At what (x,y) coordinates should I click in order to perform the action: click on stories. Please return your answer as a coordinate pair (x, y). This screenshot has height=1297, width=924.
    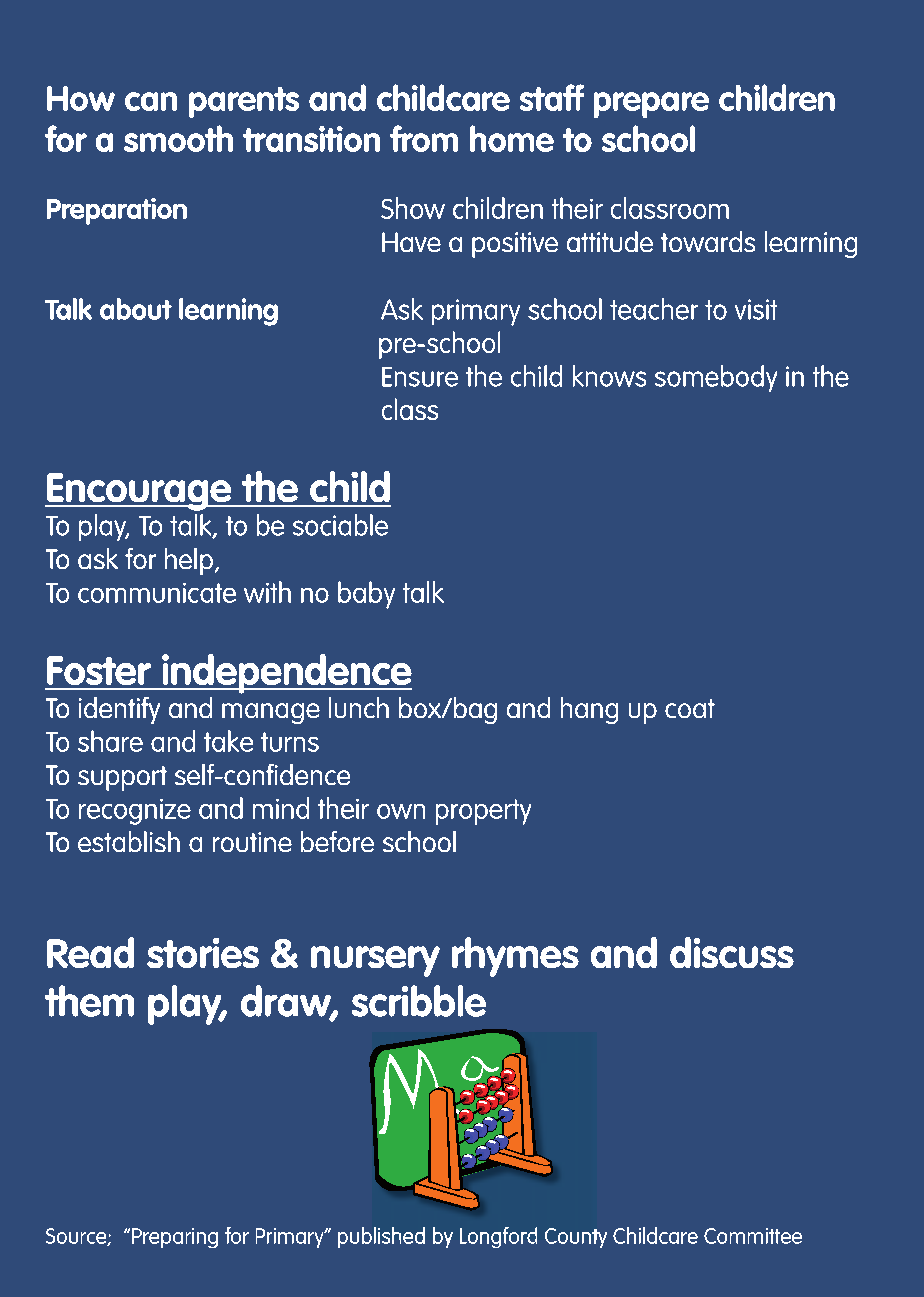
    Looking at the image, I should click on (203, 953).
